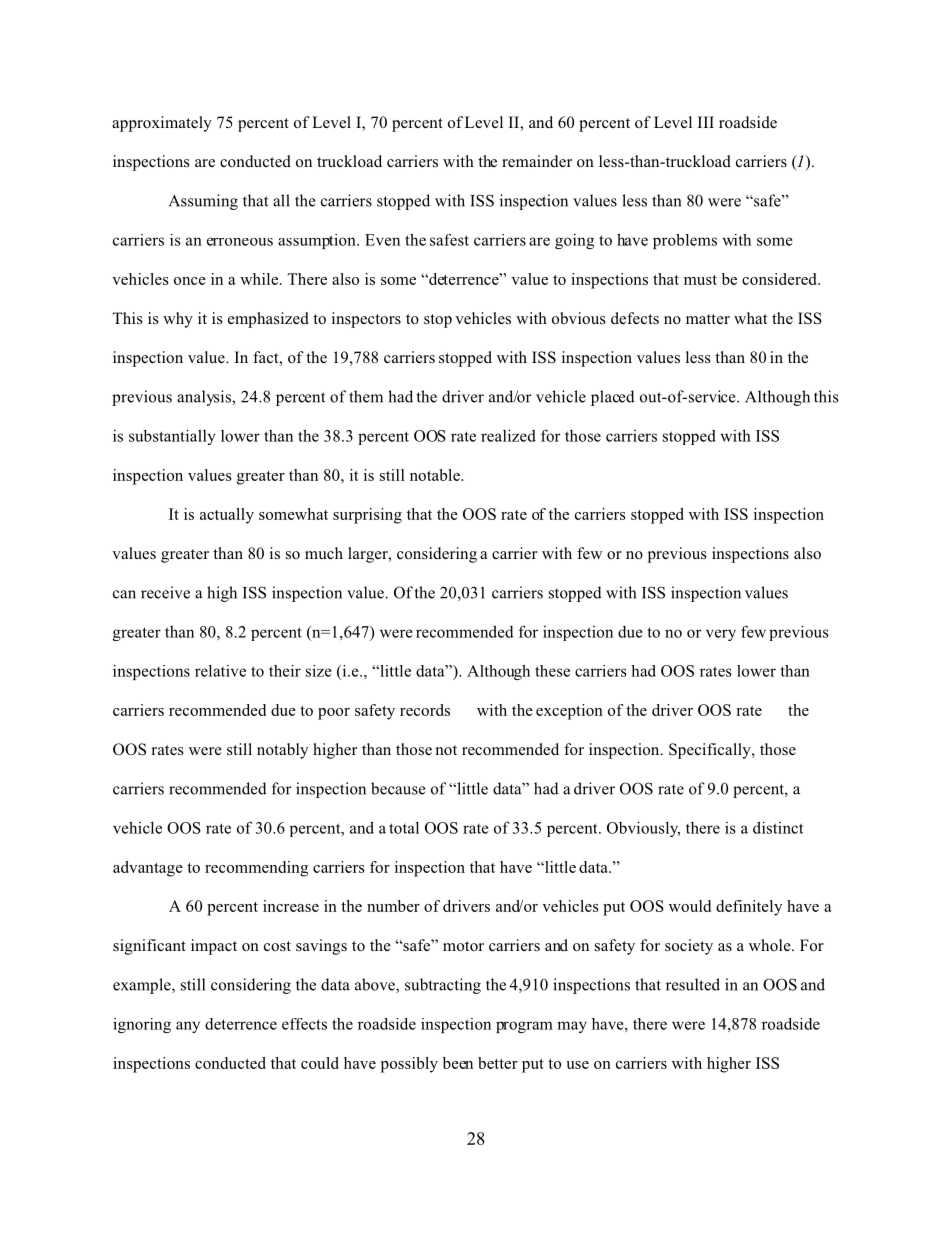 This document has height=1233, width=952. Describe the element at coordinates (778, 827) in the document. I see `distinct` at that location.
